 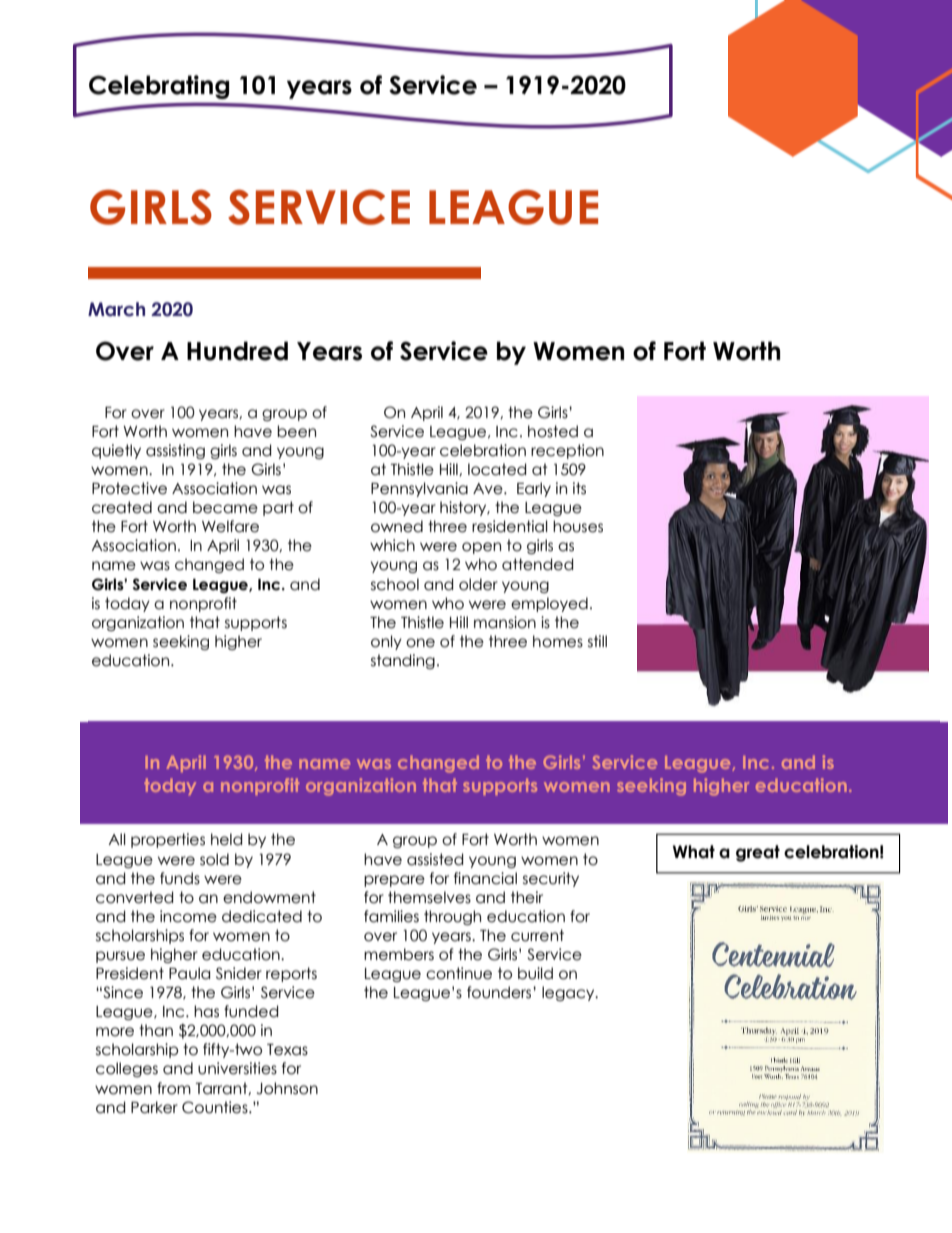 I want to click on What, so click(x=694, y=852).
